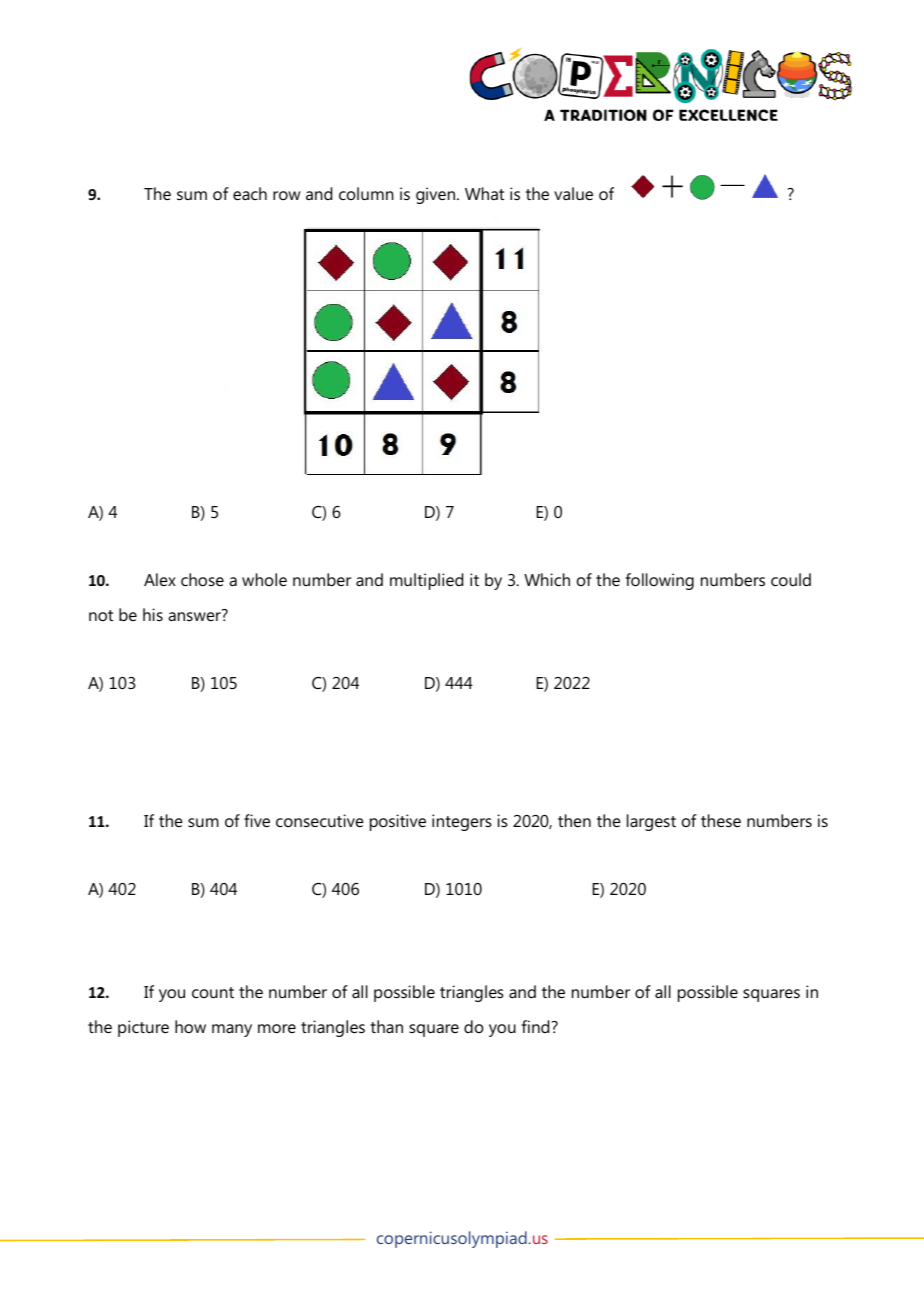 Image resolution: width=924 pixels, height=1308 pixels. Describe the element at coordinates (257, 820) in the screenshot. I see `five` at that location.
